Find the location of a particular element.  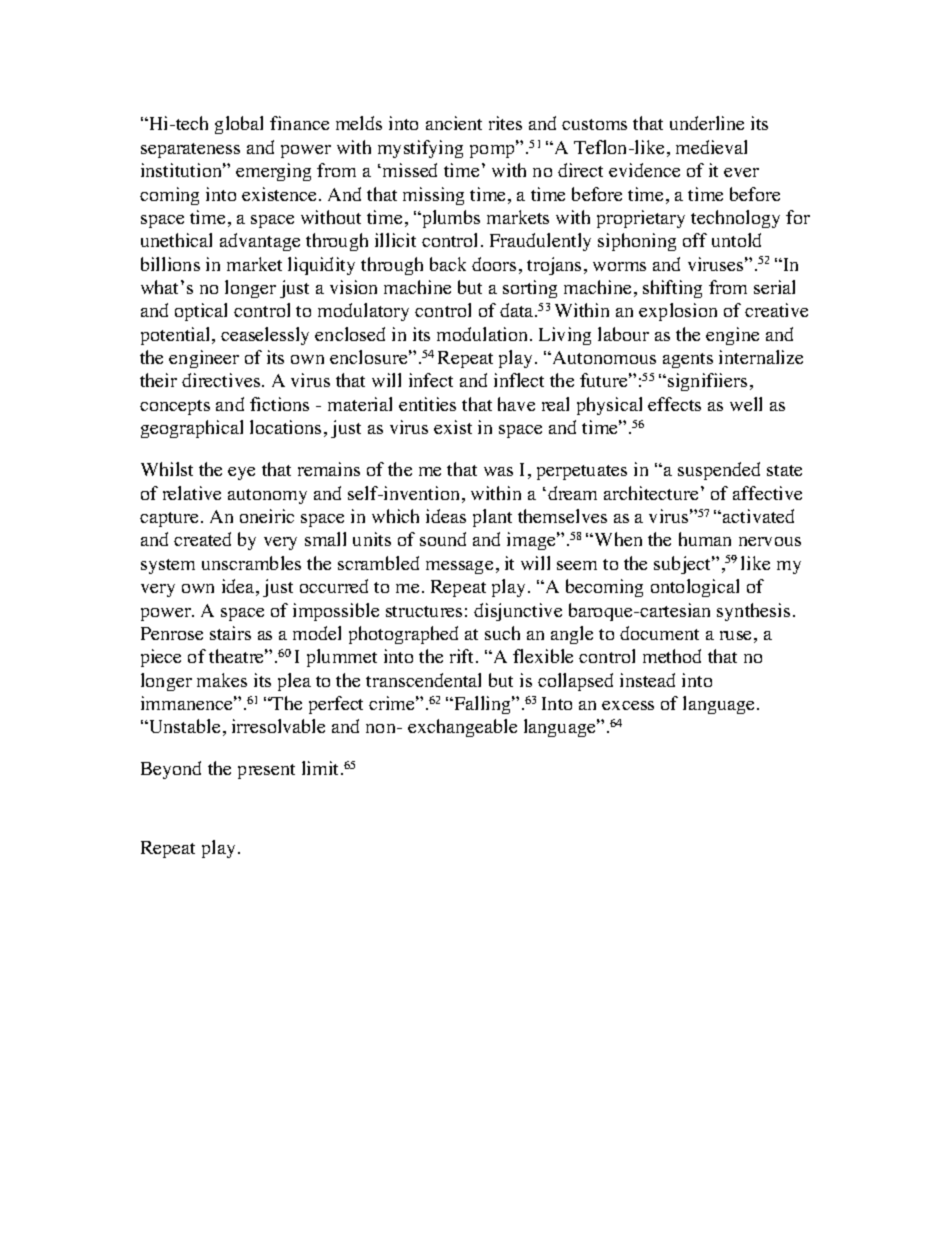

ceaselessly is located at coordinates (265, 336).
